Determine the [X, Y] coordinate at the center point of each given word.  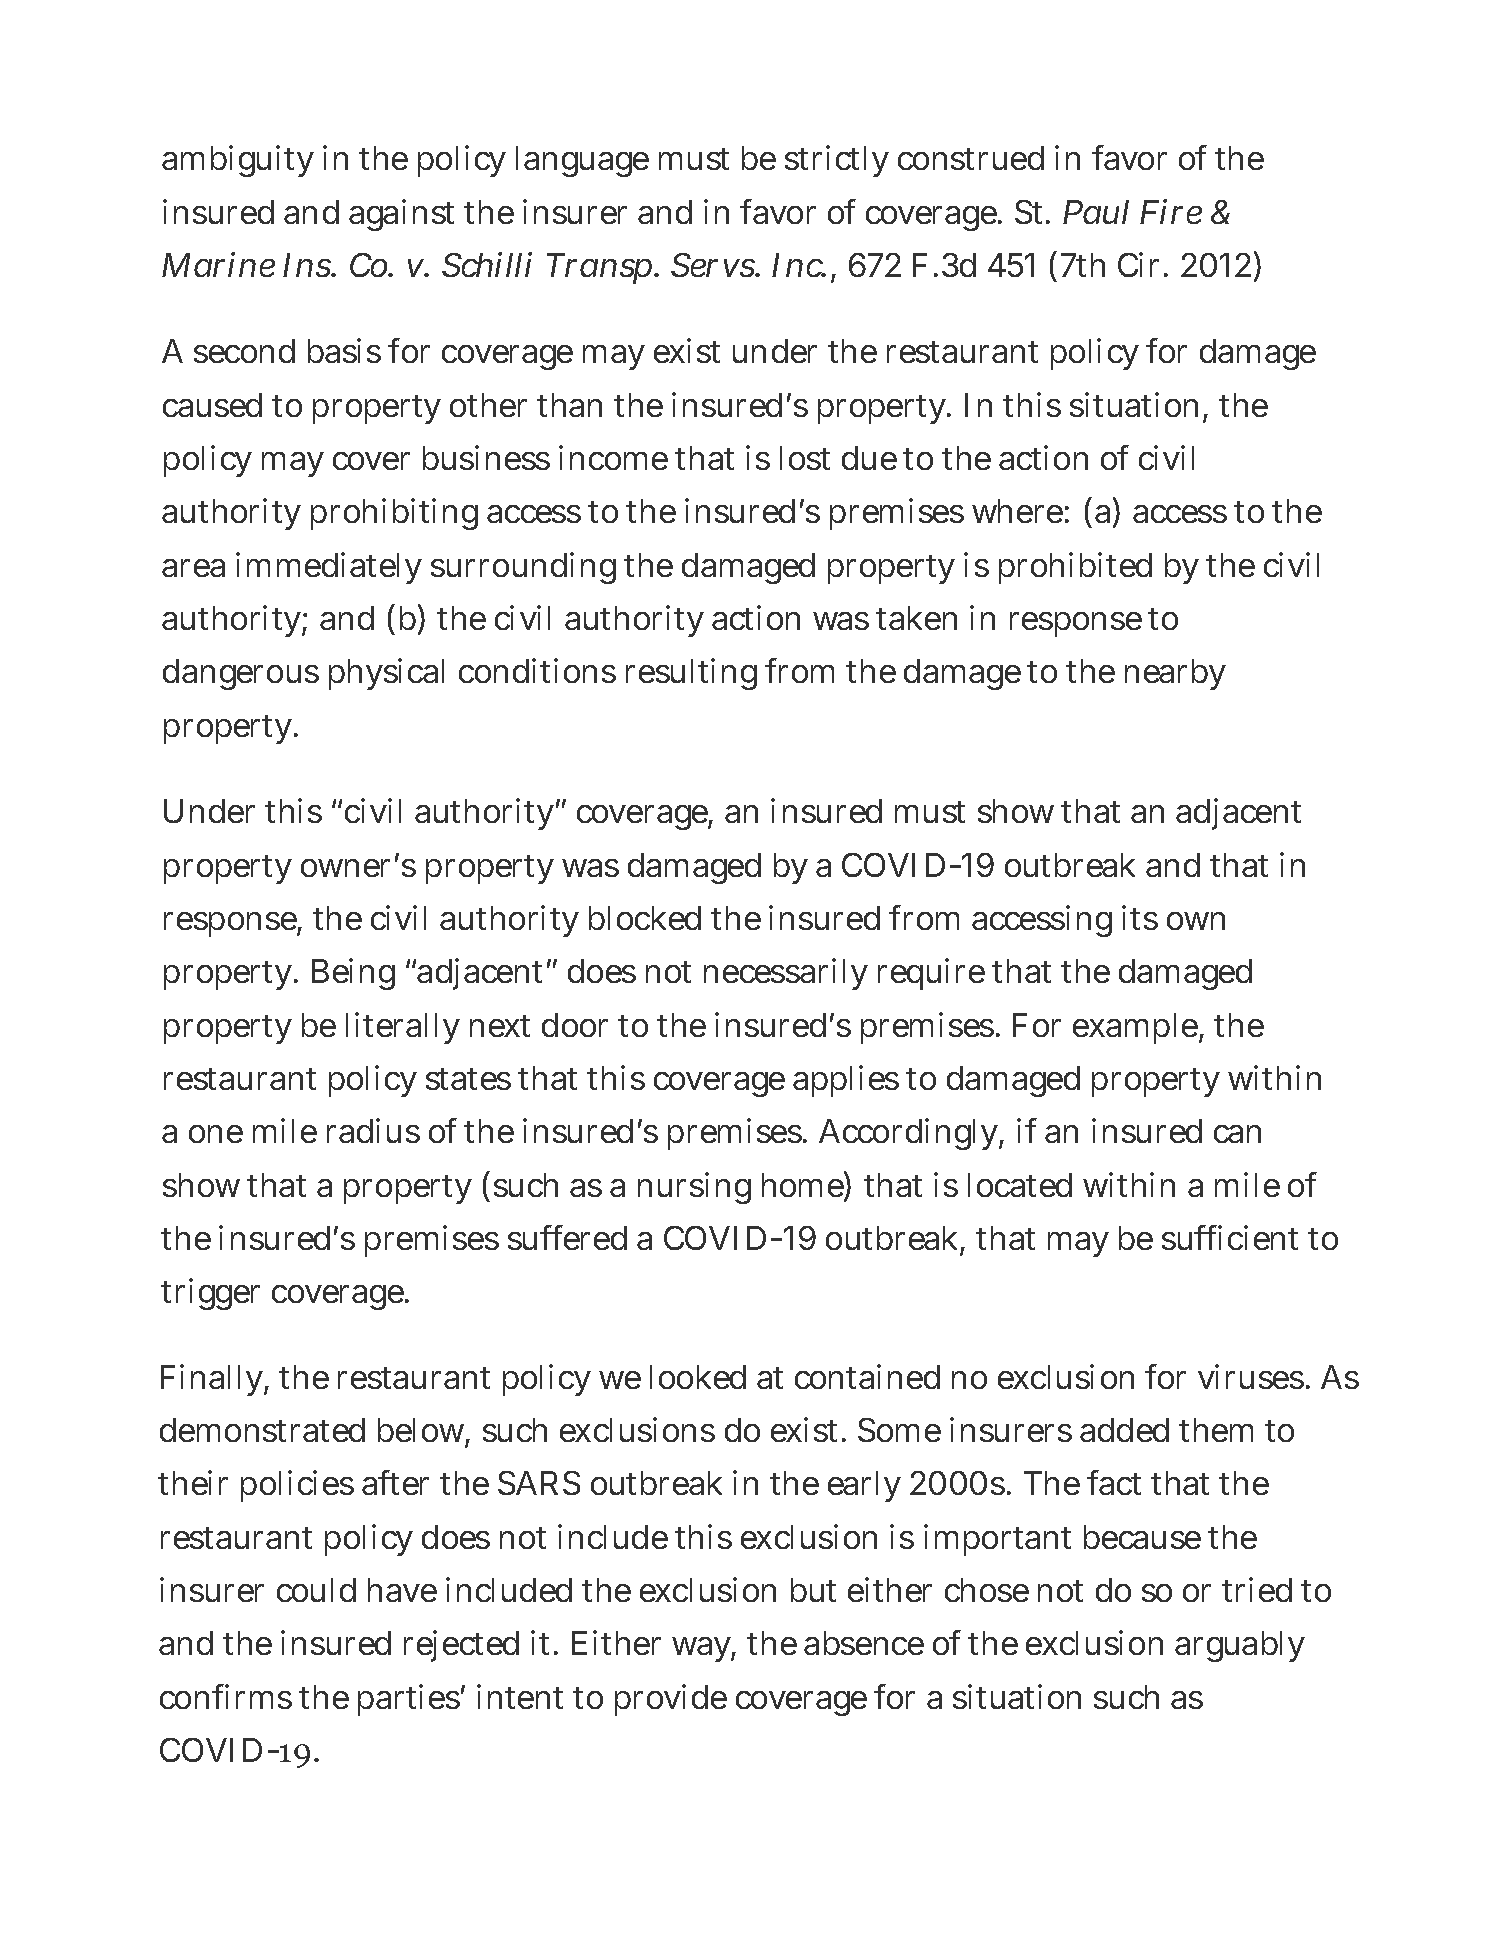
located [1020, 1185]
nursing [694, 1188]
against [401, 215]
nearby [1175, 674]
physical [386, 674]
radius [373, 1130]
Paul [1096, 212]
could [316, 1590]
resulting [691, 674]
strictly [837, 161]
